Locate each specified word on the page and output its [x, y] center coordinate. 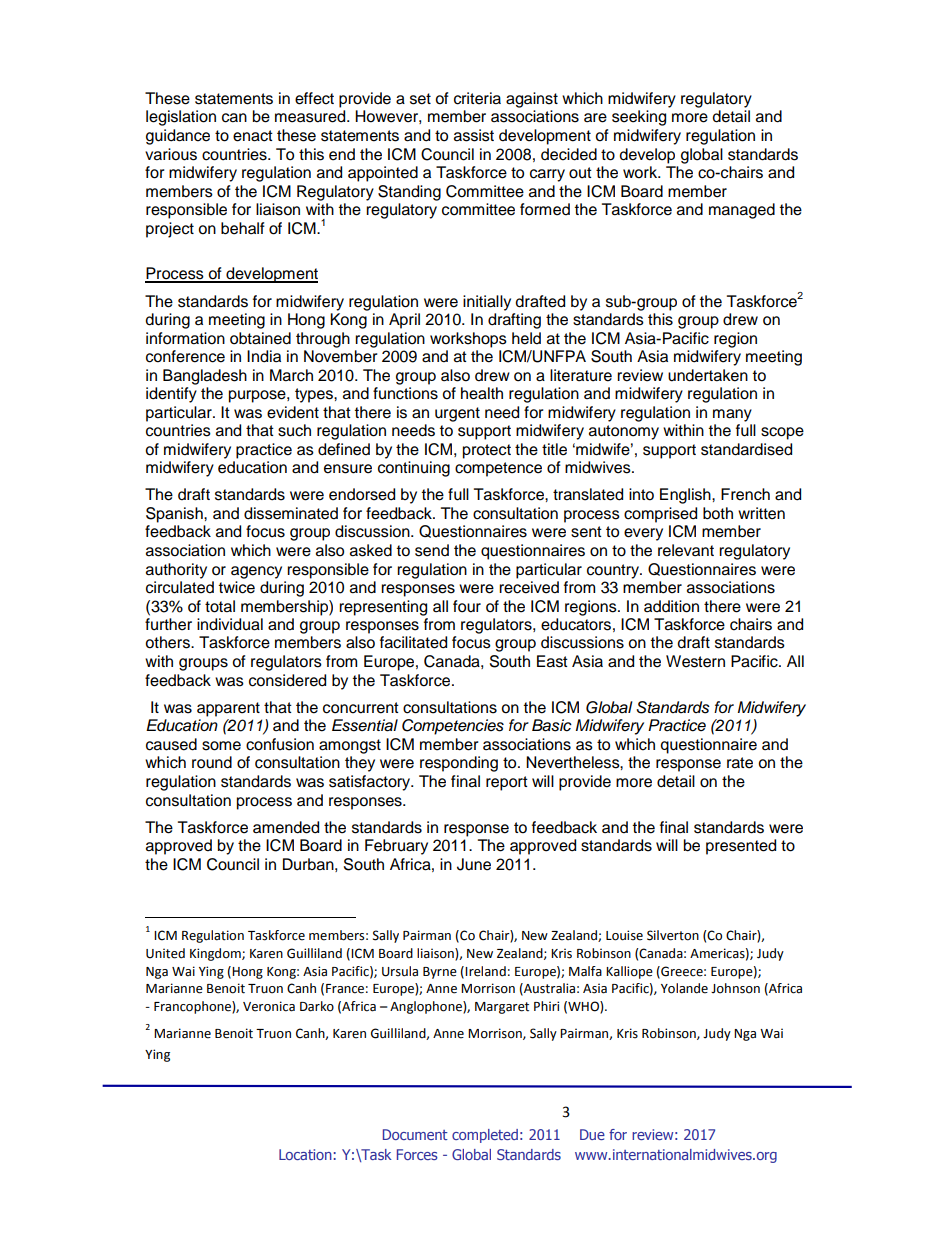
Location [305, 1154]
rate [740, 763]
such [294, 430]
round [212, 762]
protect [487, 451]
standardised [746, 449]
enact [253, 136]
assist [474, 135]
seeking [639, 118]
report [507, 783]
